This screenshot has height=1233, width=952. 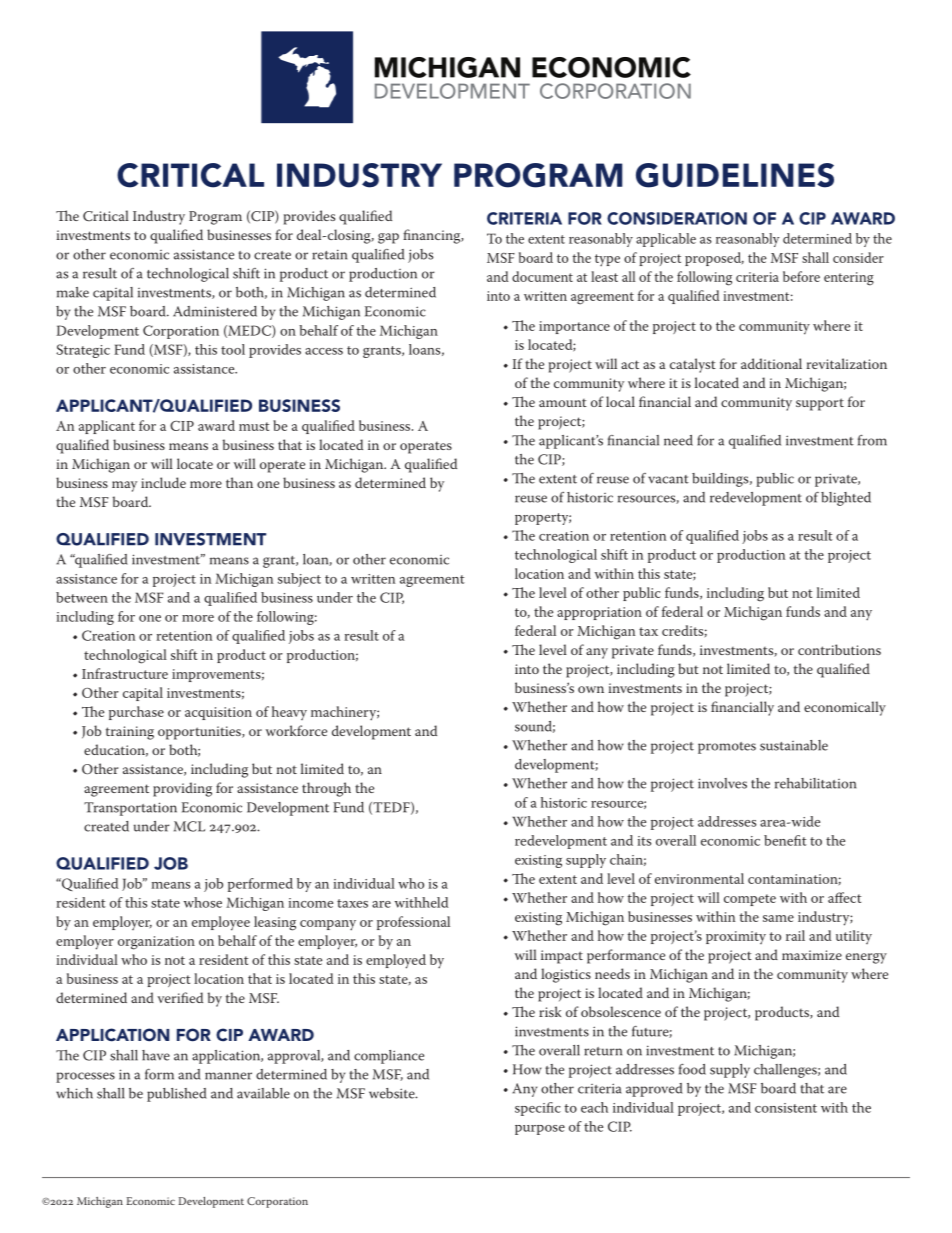 I want to click on blighted, so click(x=846, y=499).
